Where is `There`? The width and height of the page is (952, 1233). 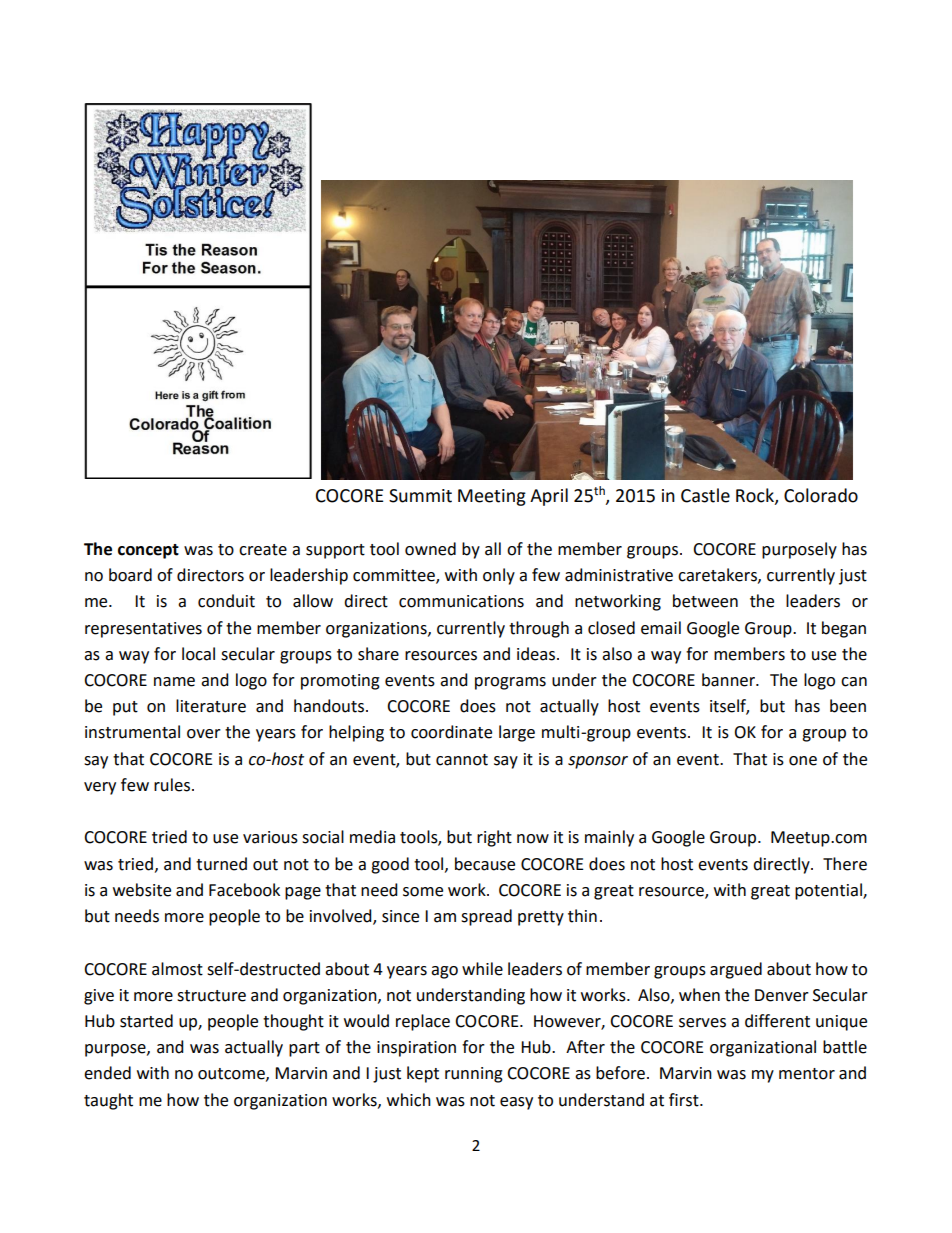 There is located at coordinates (845, 864).
